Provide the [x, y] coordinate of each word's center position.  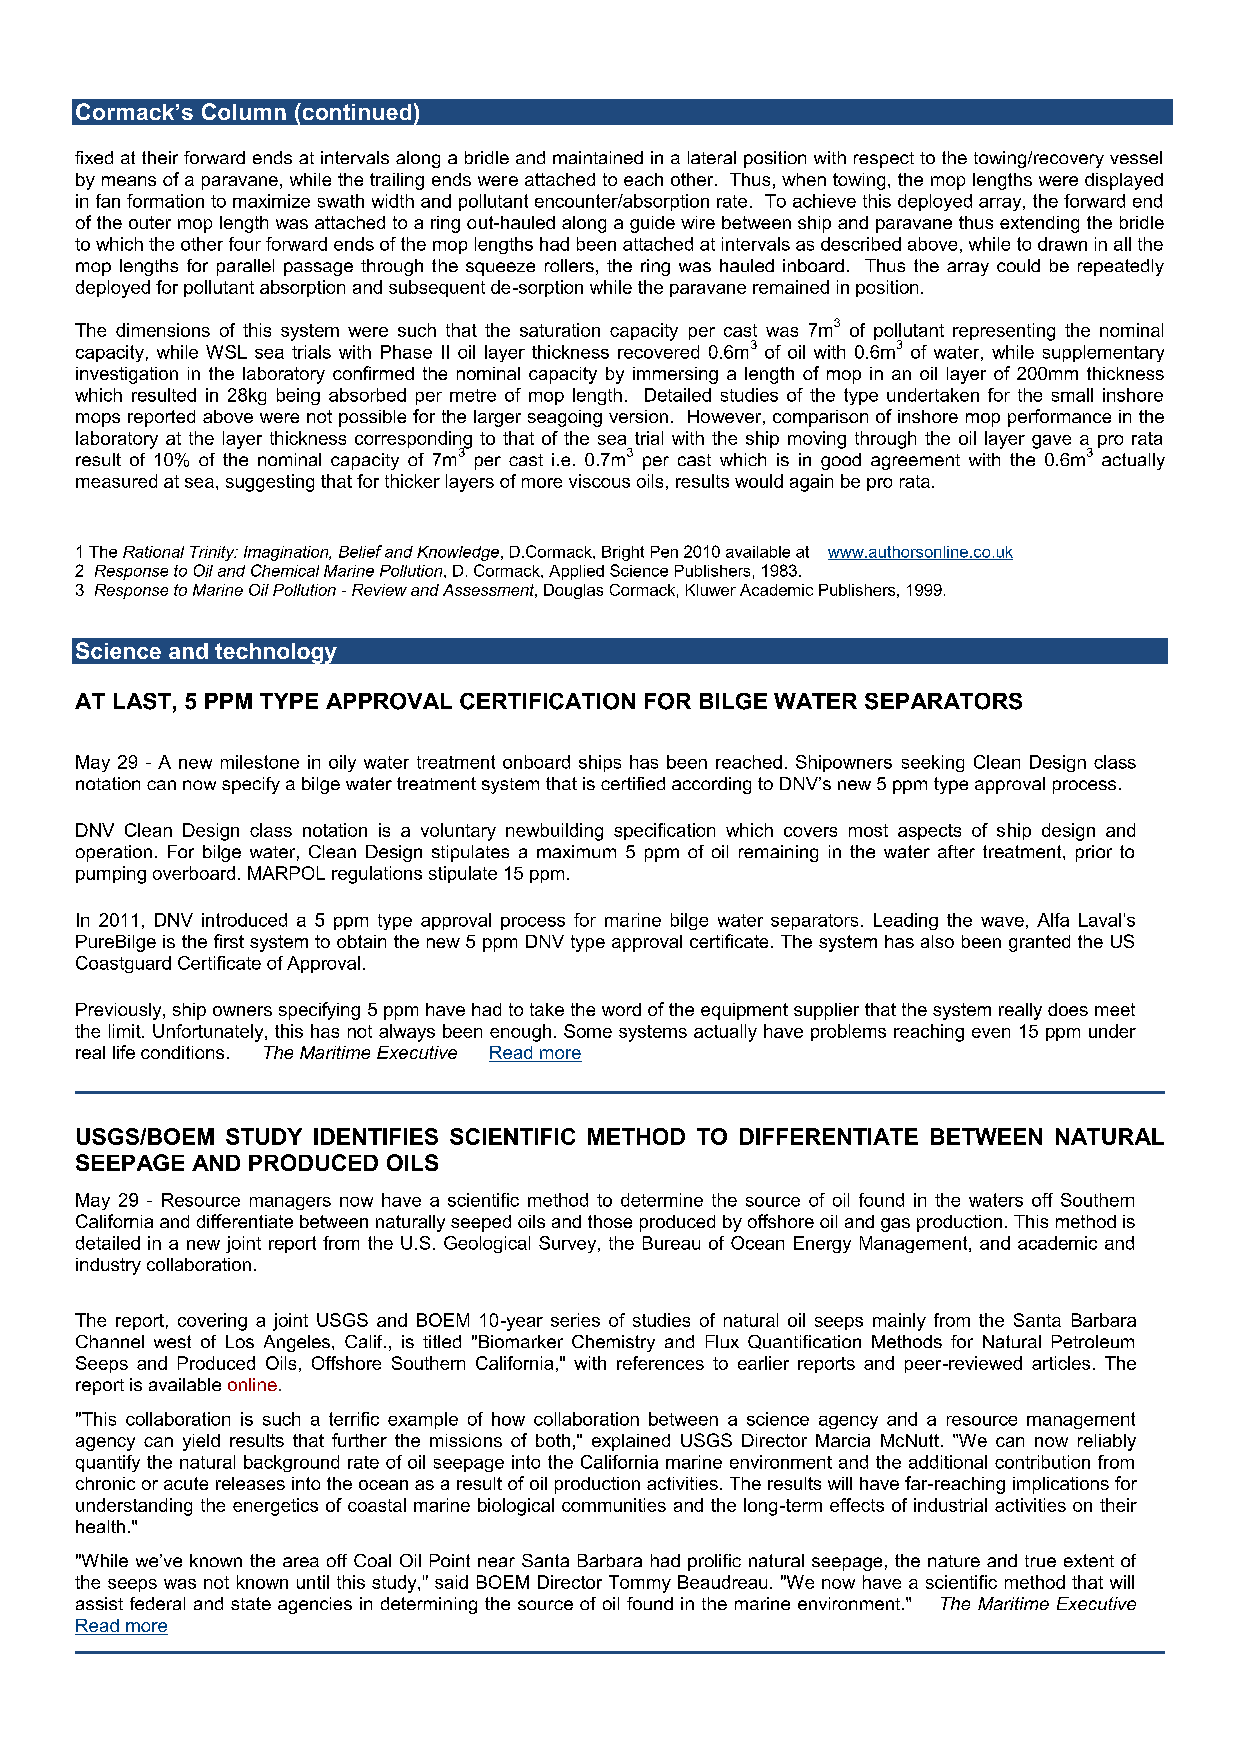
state [251, 1603]
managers [290, 1203]
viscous [599, 481]
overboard [194, 873]
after [956, 851]
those [610, 1221]
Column [244, 111]
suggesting [270, 483]
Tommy [640, 1584]
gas [895, 1225]
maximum [576, 851]
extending [1039, 224]
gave [1051, 442]
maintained [598, 157]
